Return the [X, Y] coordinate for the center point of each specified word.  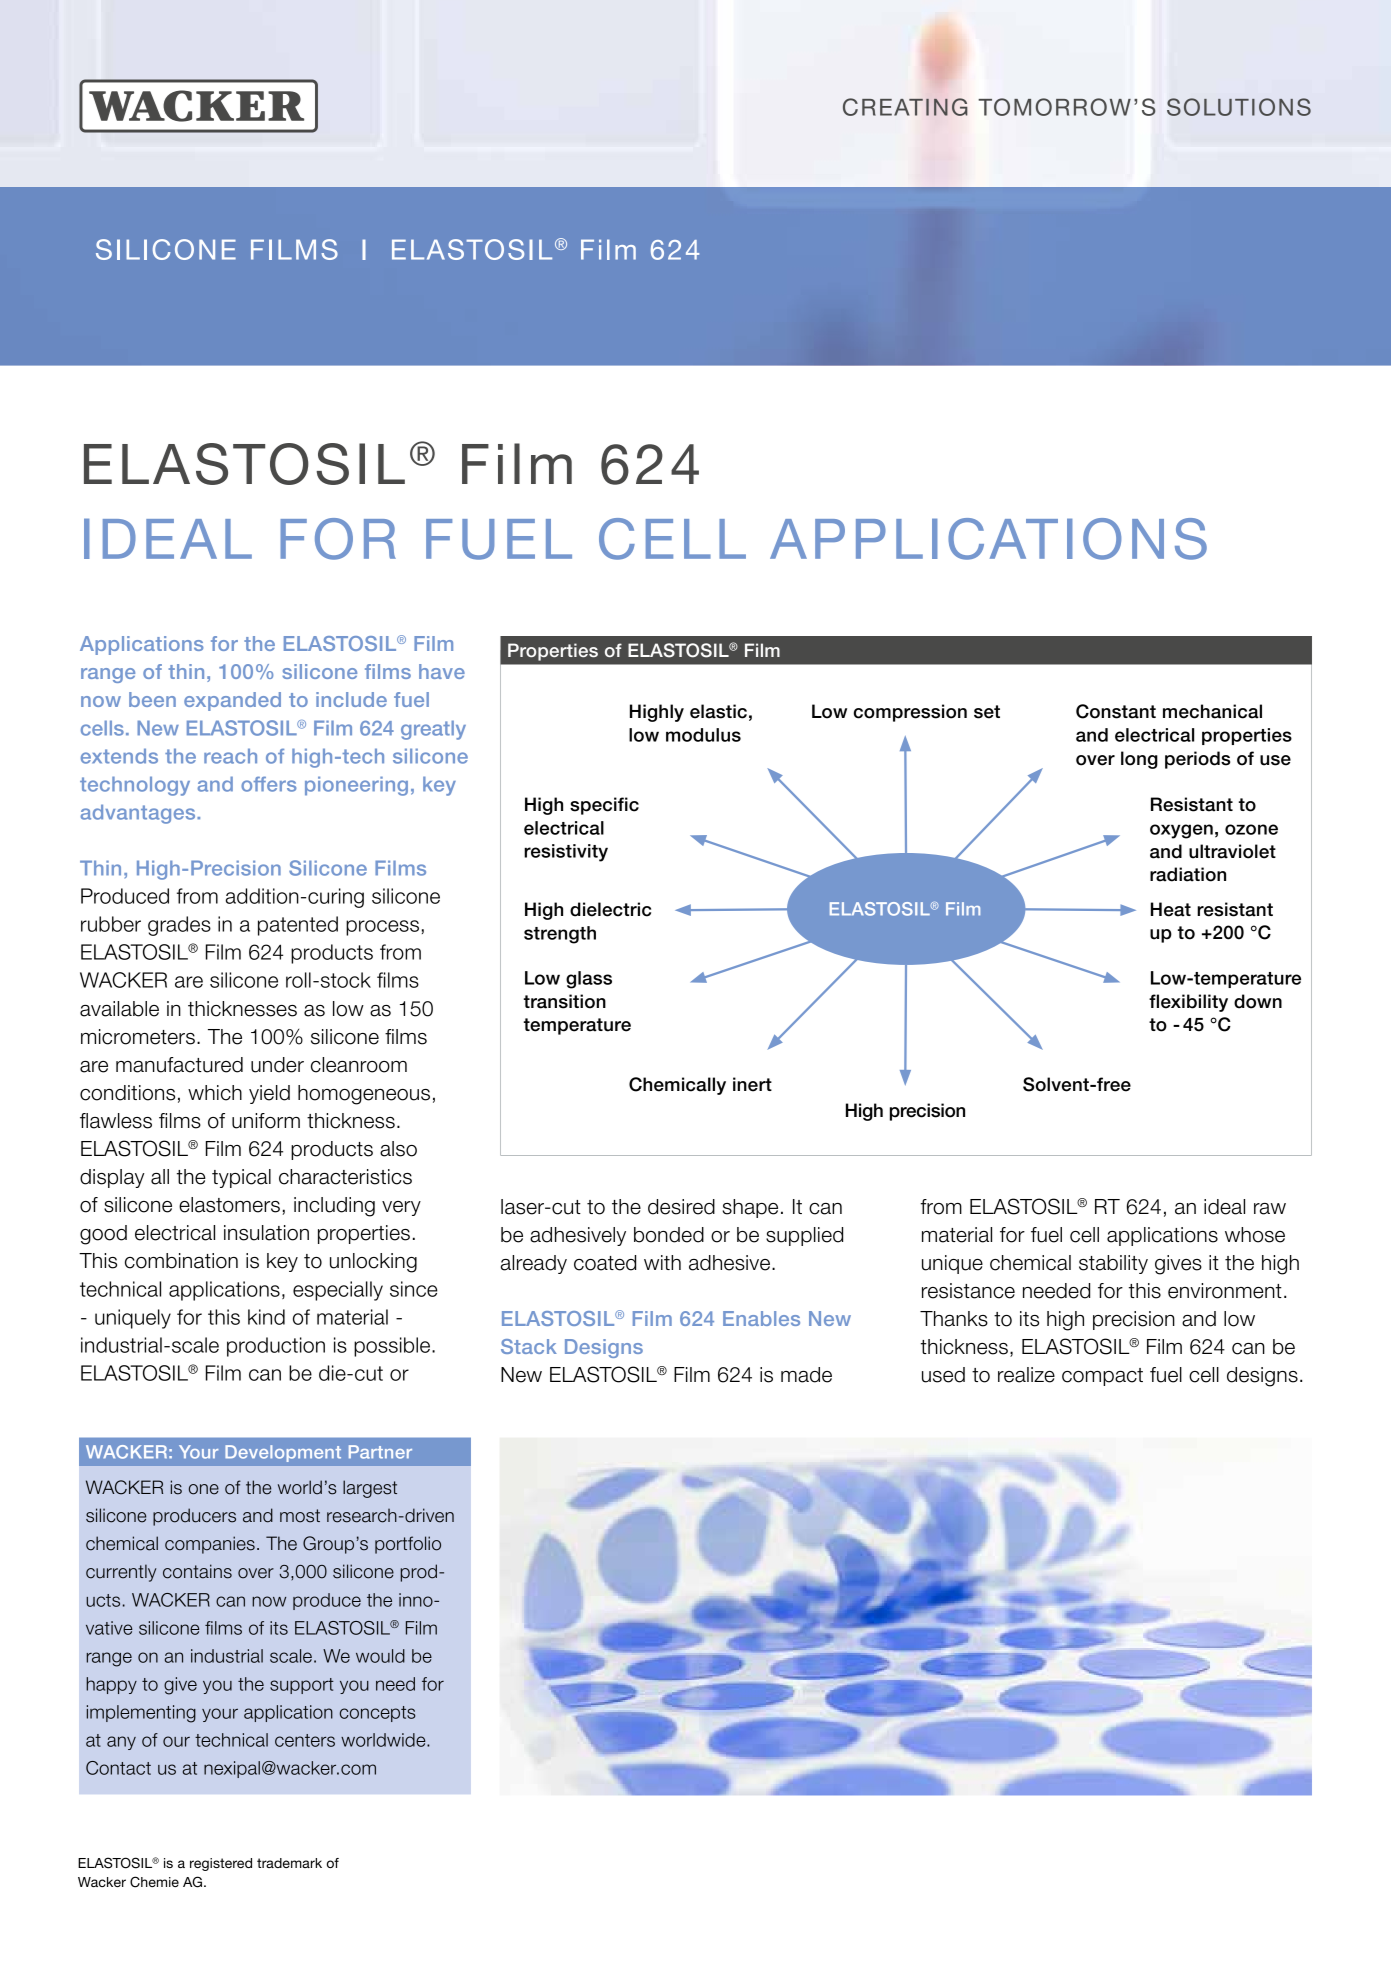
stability [1113, 1264]
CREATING [905, 107]
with [662, 1262]
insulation [266, 1233]
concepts [377, 1714]
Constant [1116, 711]
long [1139, 760]
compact [1102, 1377]
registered [221, 1864]
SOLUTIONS [1239, 107]
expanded [232, 701]
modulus [703, 735]
